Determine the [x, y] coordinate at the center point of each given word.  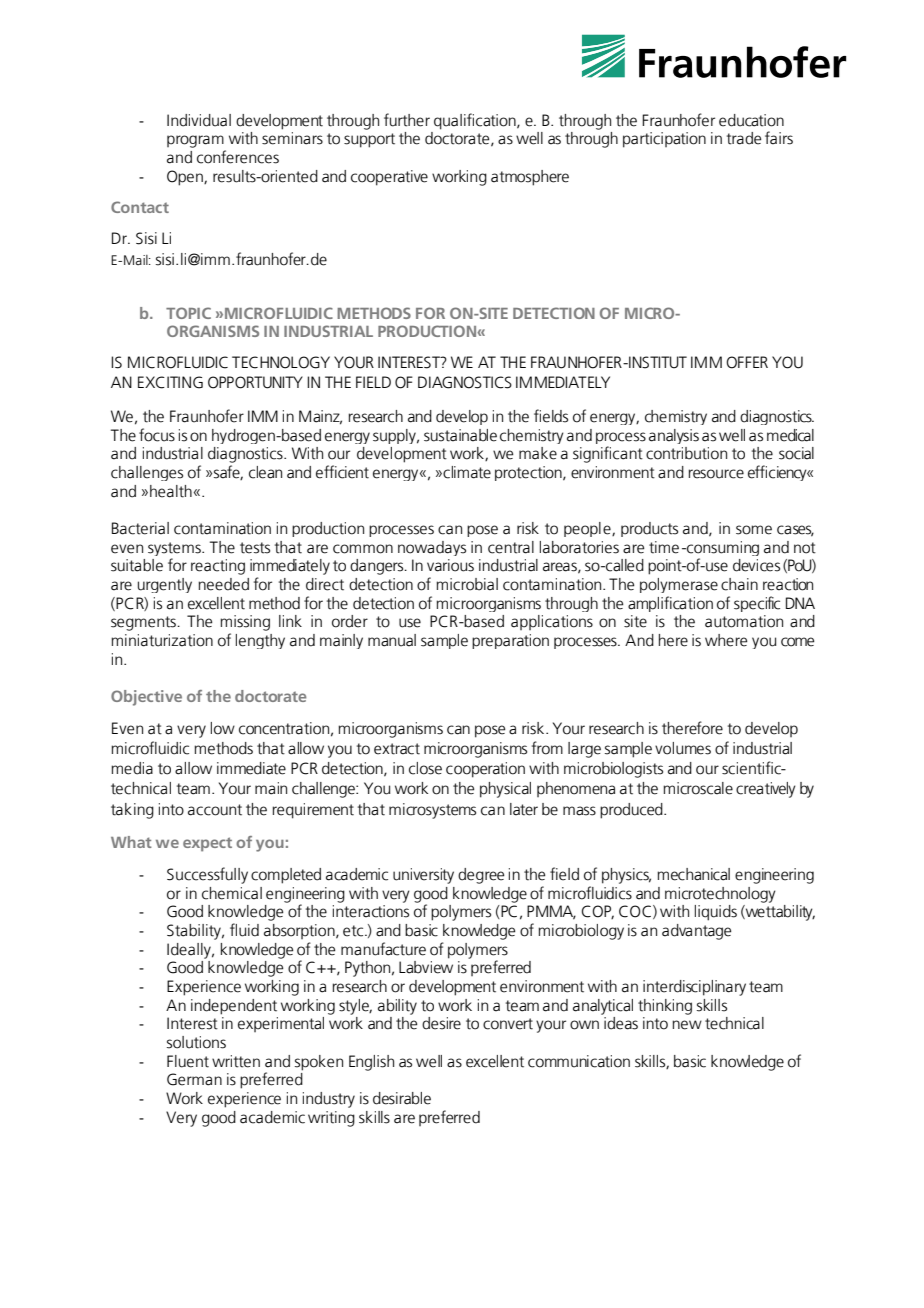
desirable [402, 1098]
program [195, 141]
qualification [476, 121]
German [194, 1079]
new [687, 1025]
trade [744, 138]
